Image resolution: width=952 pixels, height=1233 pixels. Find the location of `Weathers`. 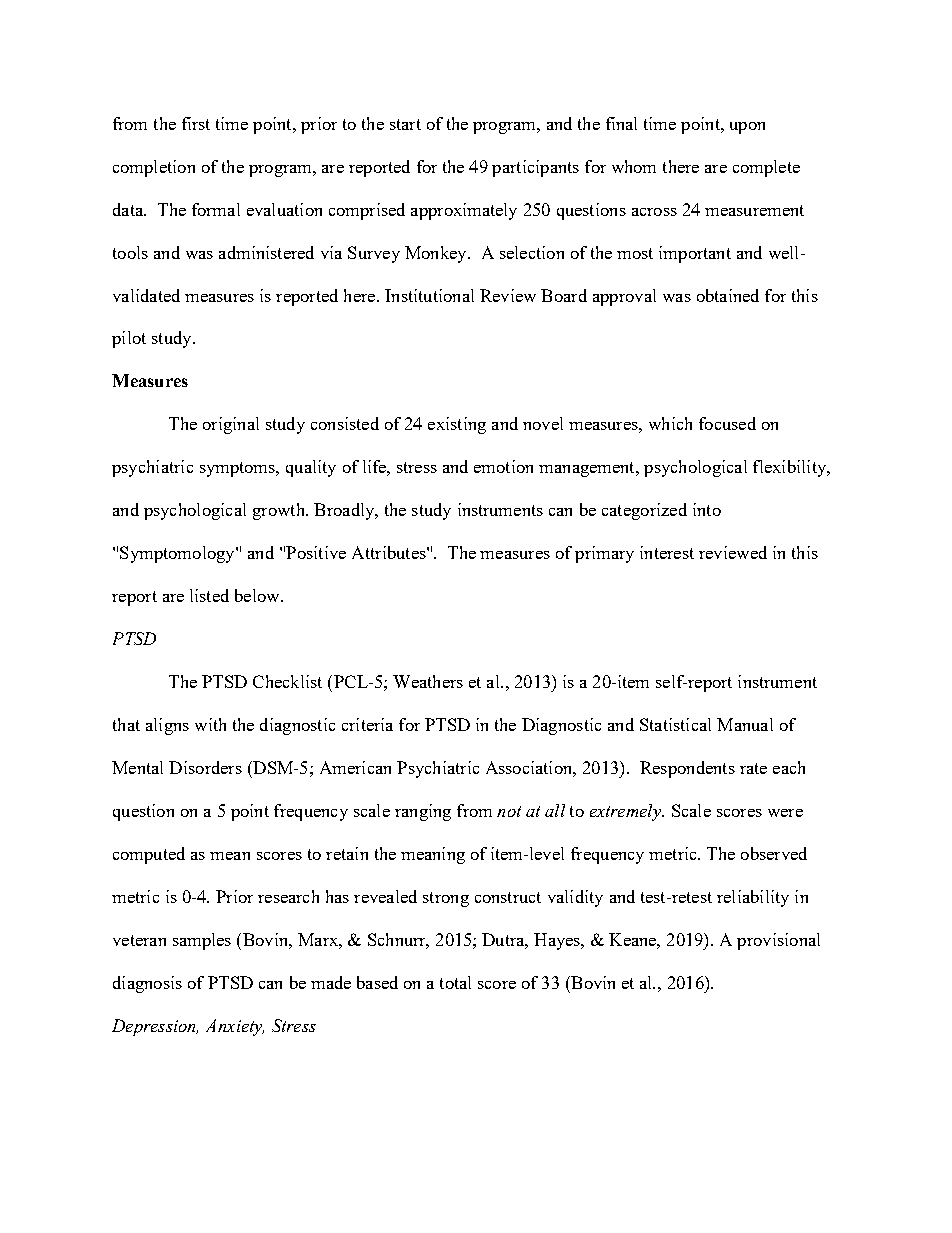

Weathers is located at coordinates (428, 681).
